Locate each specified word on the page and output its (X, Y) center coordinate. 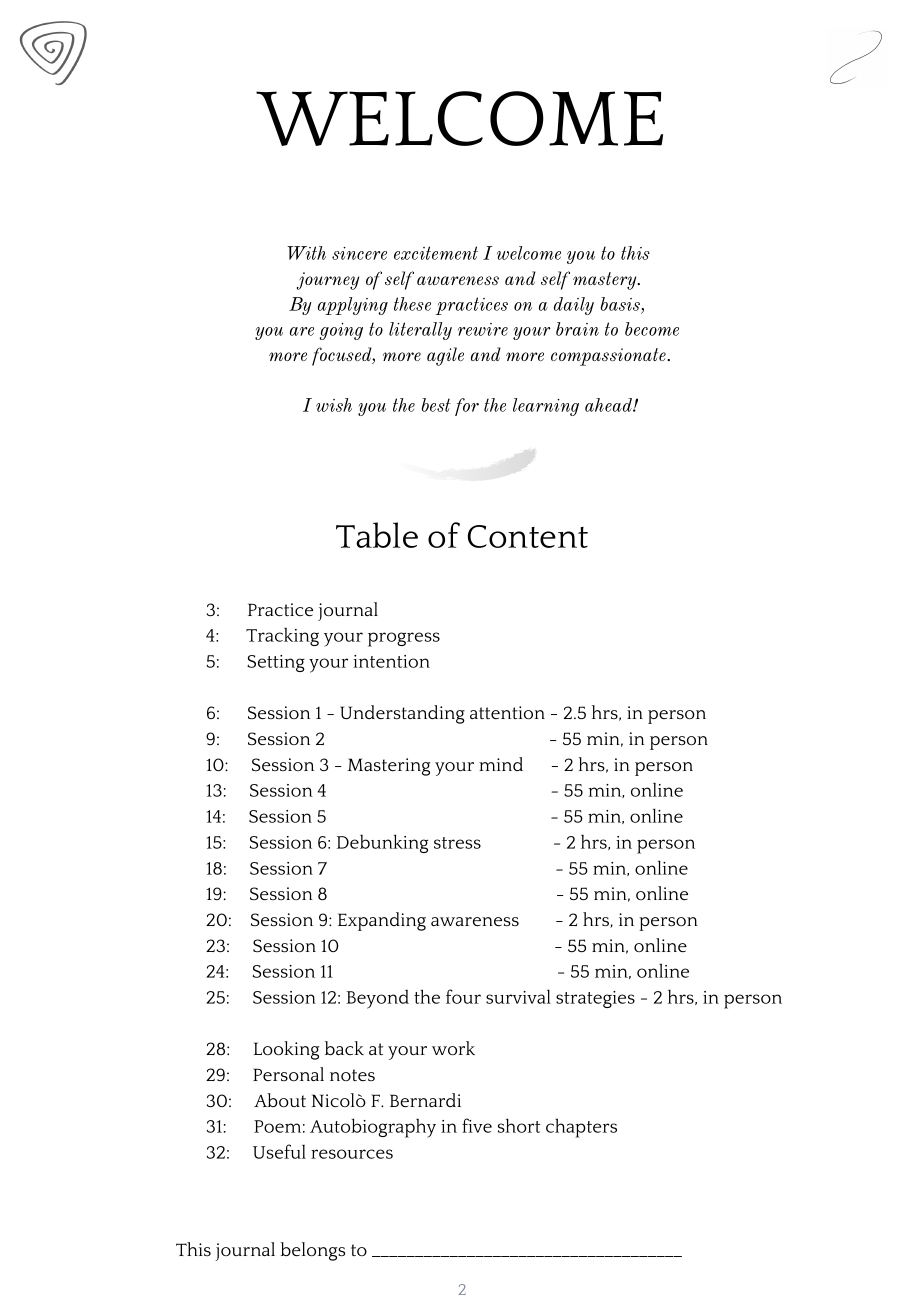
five (477, 1125)
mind (501, 764)
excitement (436, 253)
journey (328, 281)
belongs (313, 1251)
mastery (606, 281)
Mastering (389, 767)
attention (507, 712)
